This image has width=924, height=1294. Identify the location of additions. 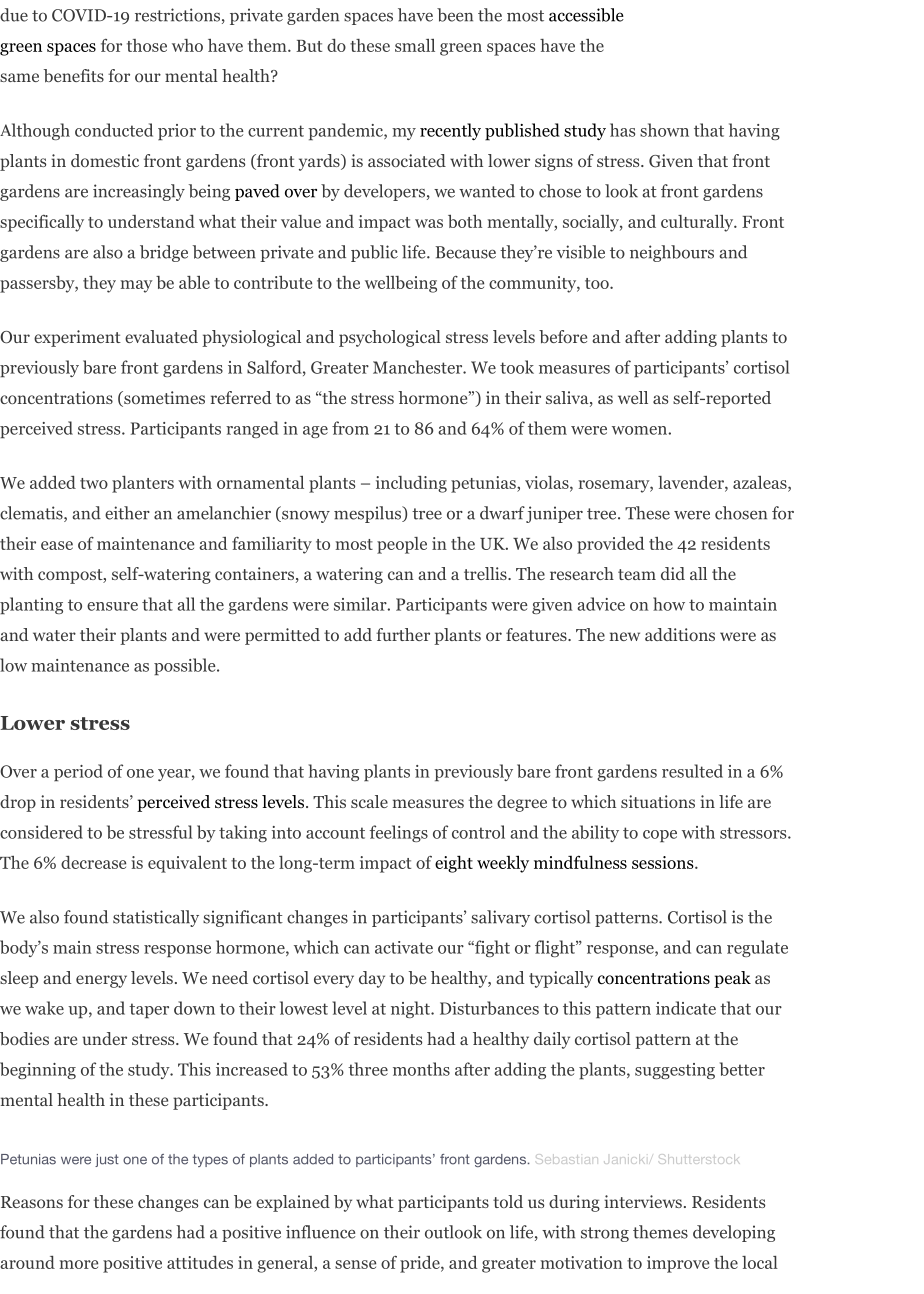
(680, 634).
